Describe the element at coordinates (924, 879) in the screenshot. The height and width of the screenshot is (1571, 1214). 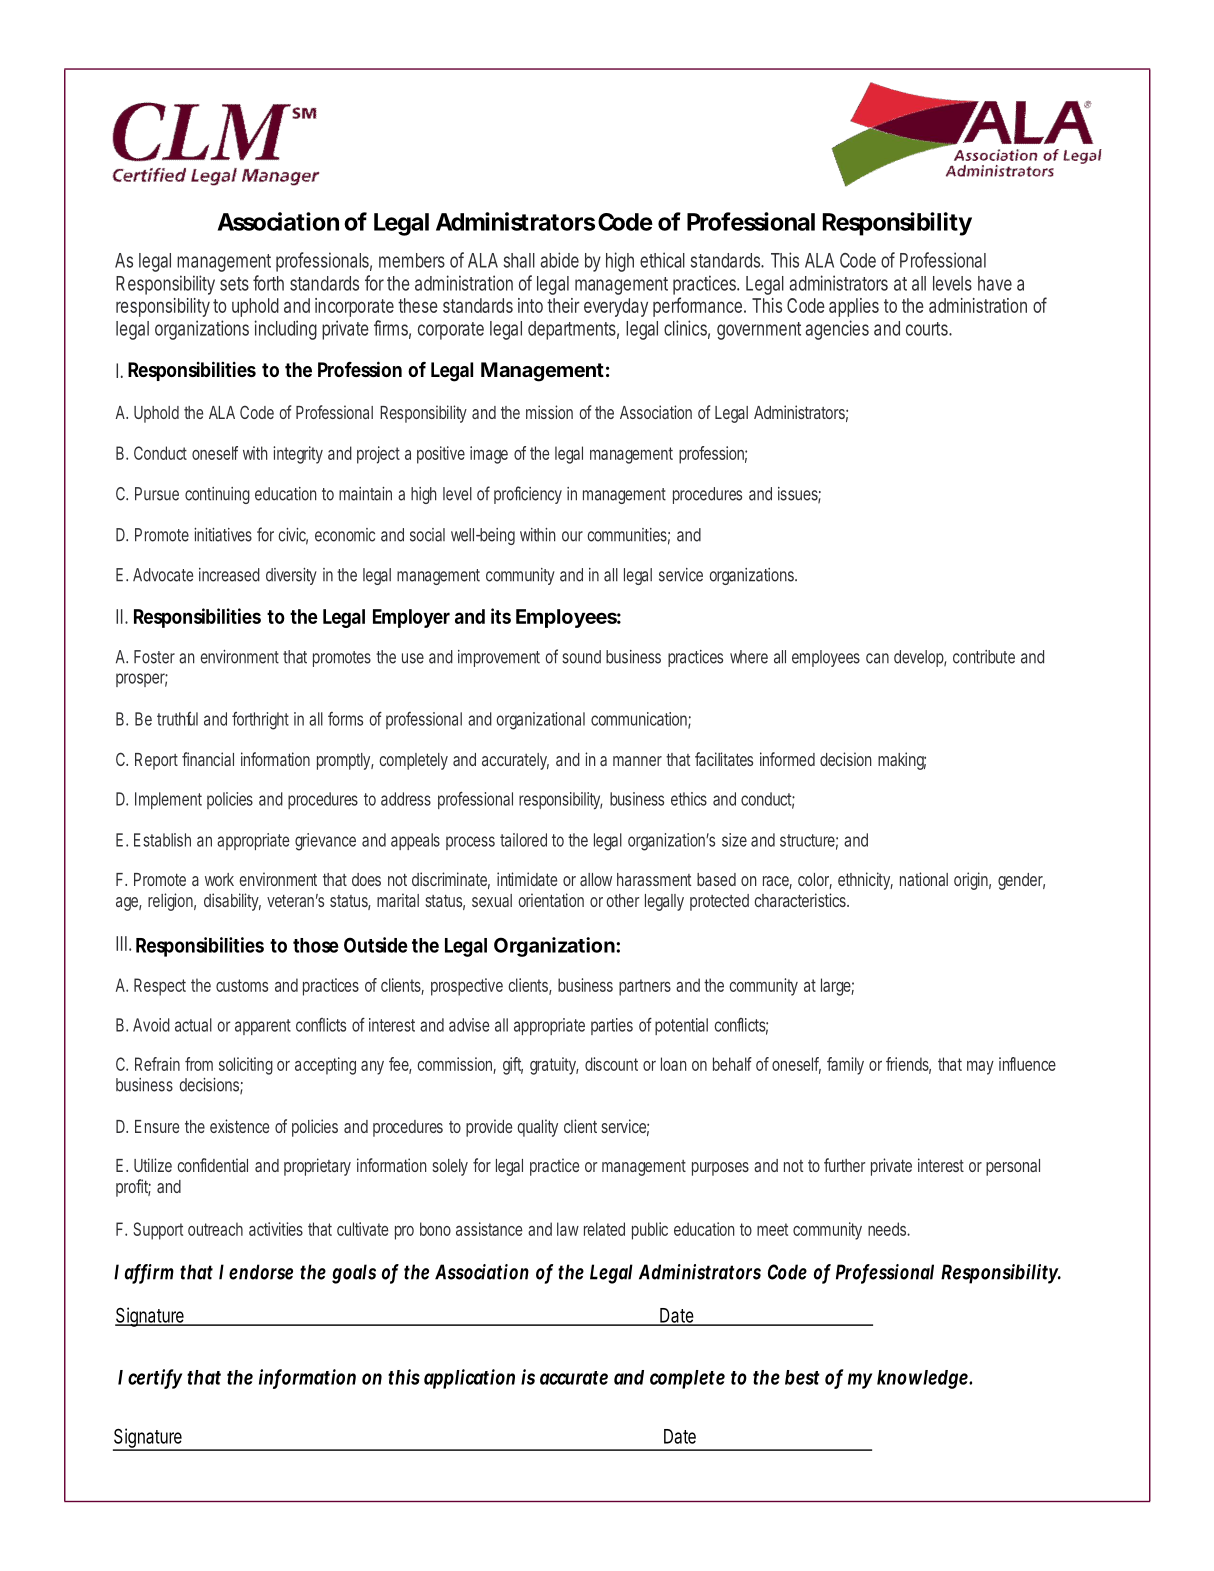
I see `national` at that location.
